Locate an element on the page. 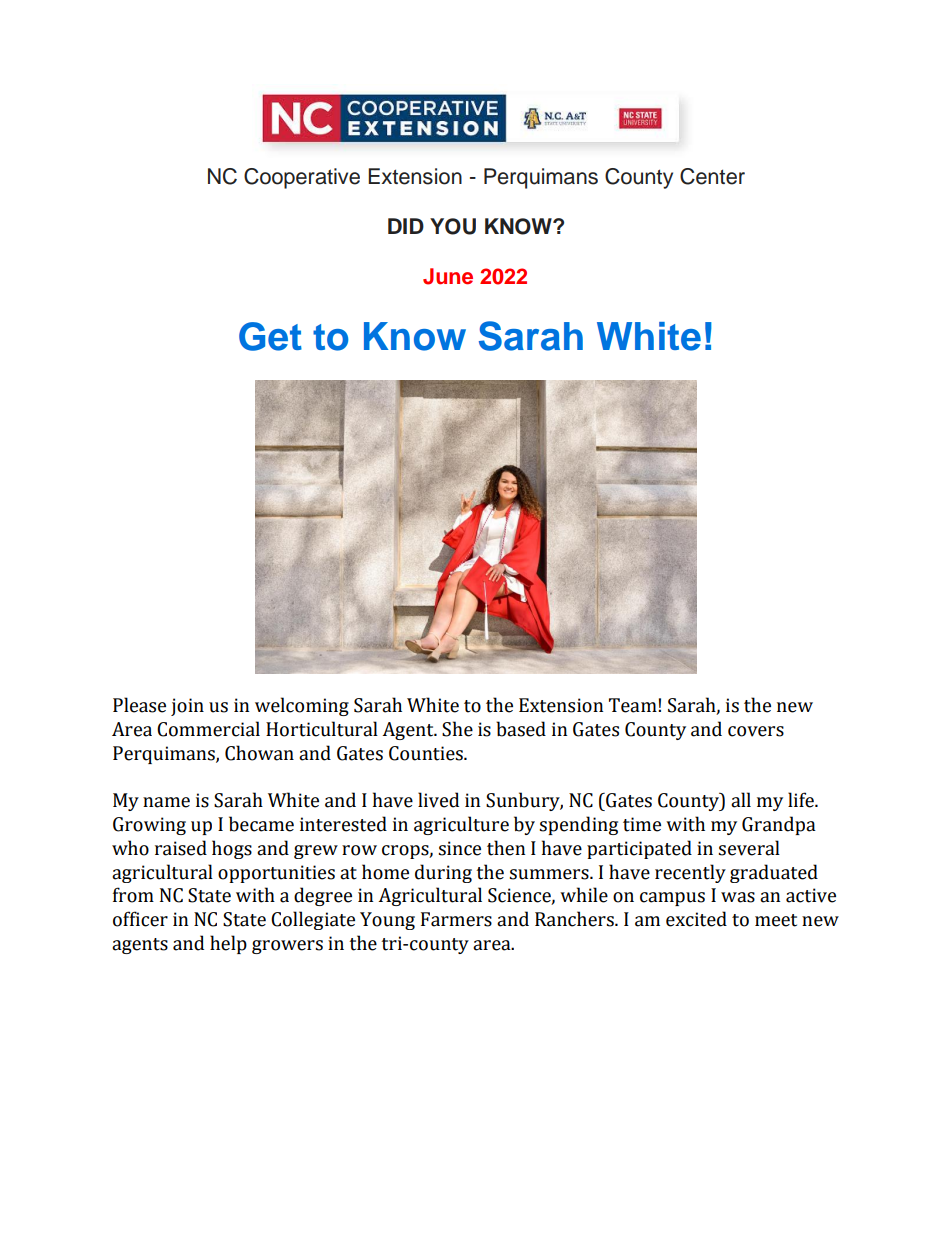  Team is located at coordinates (634, 705).
